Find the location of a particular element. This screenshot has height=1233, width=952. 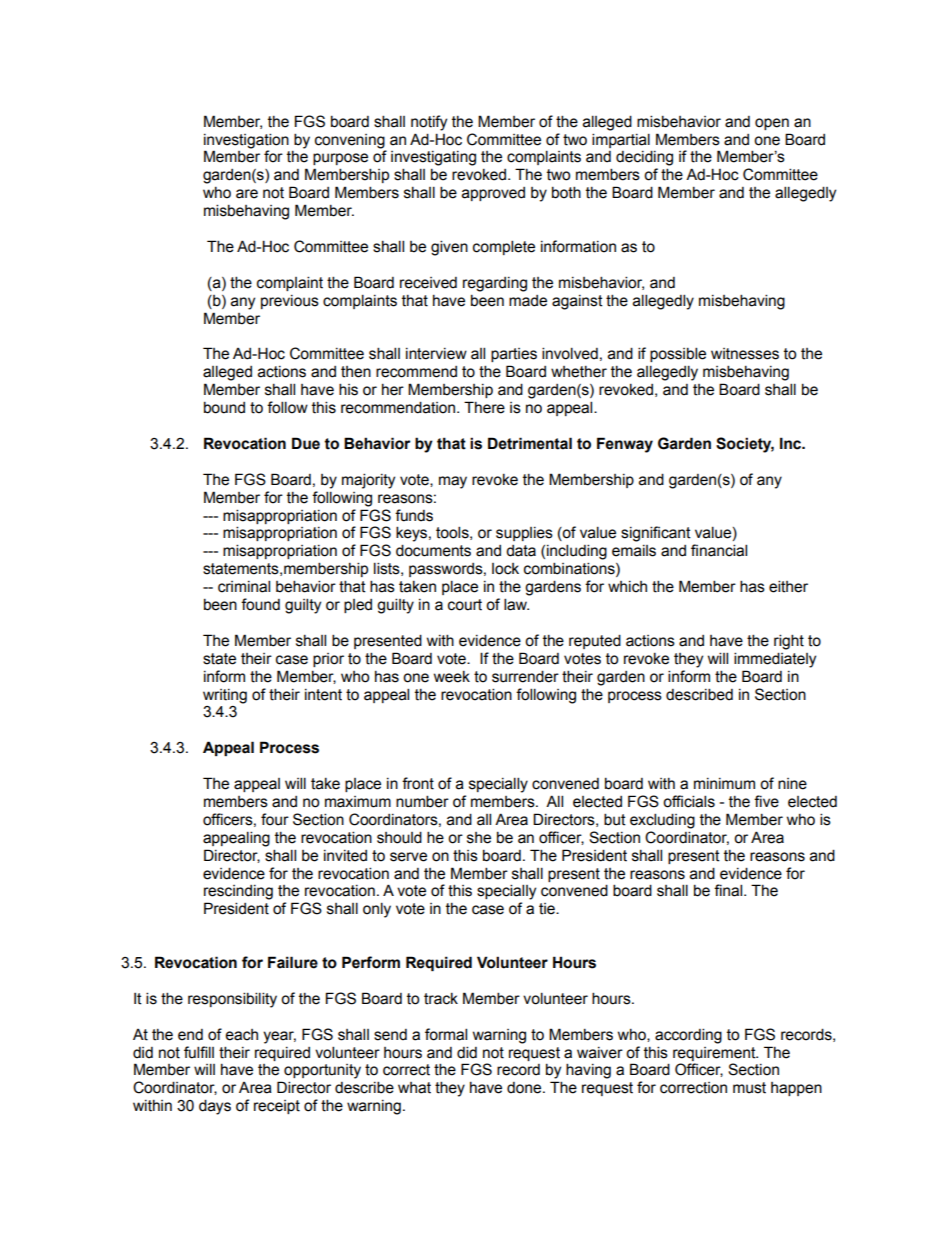

open is located at coordinates (772, 124).
